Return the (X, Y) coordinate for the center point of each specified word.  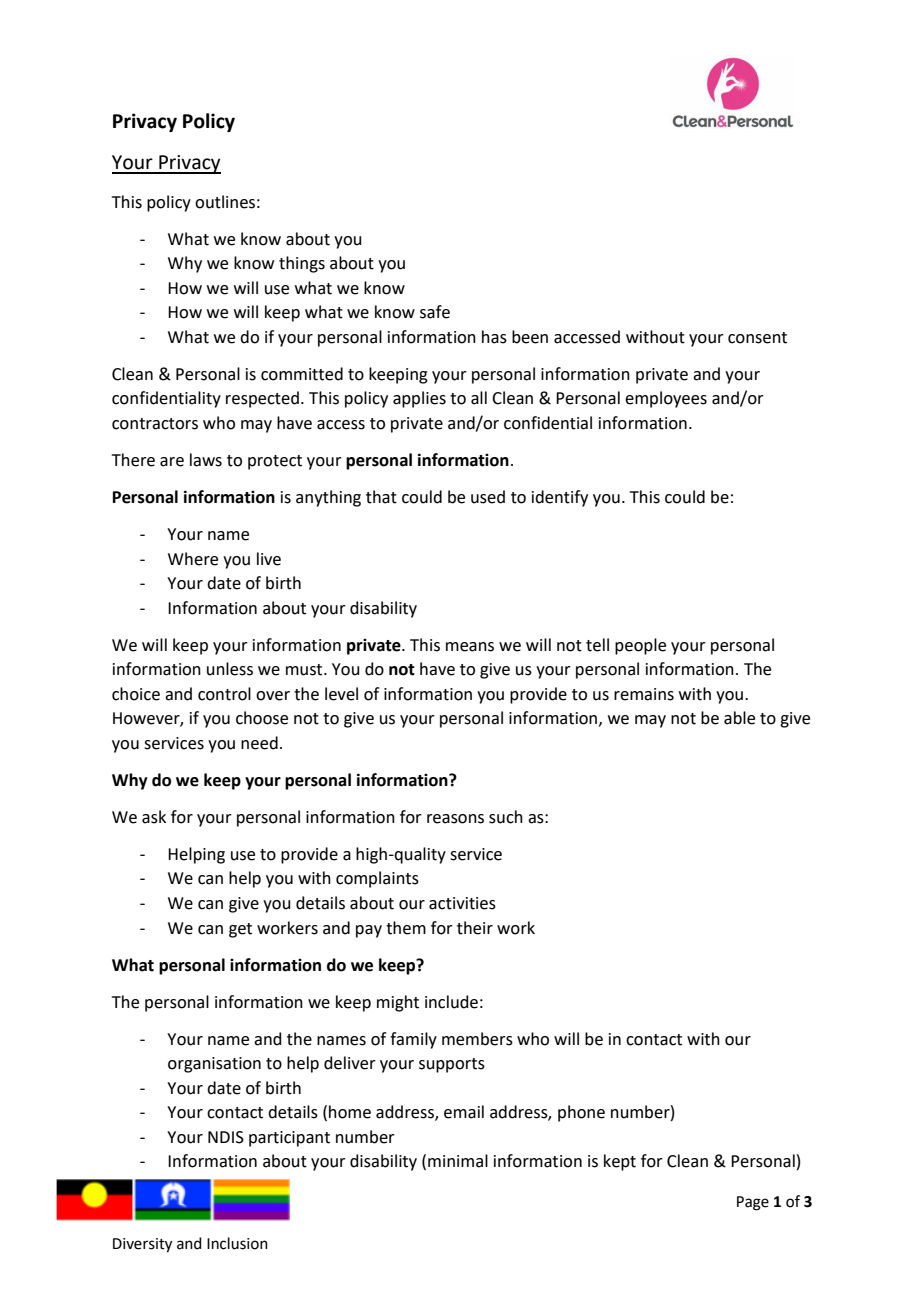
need (259, 743)
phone (581, 1113)
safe (435, 312)
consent (757, 338)
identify (560, 498)
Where (193, 559)
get (240, 930)
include (451, 1002)
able (739, 718)
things (302, 264)
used (488, 497)
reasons (455, 819)
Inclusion (237, 1243)
